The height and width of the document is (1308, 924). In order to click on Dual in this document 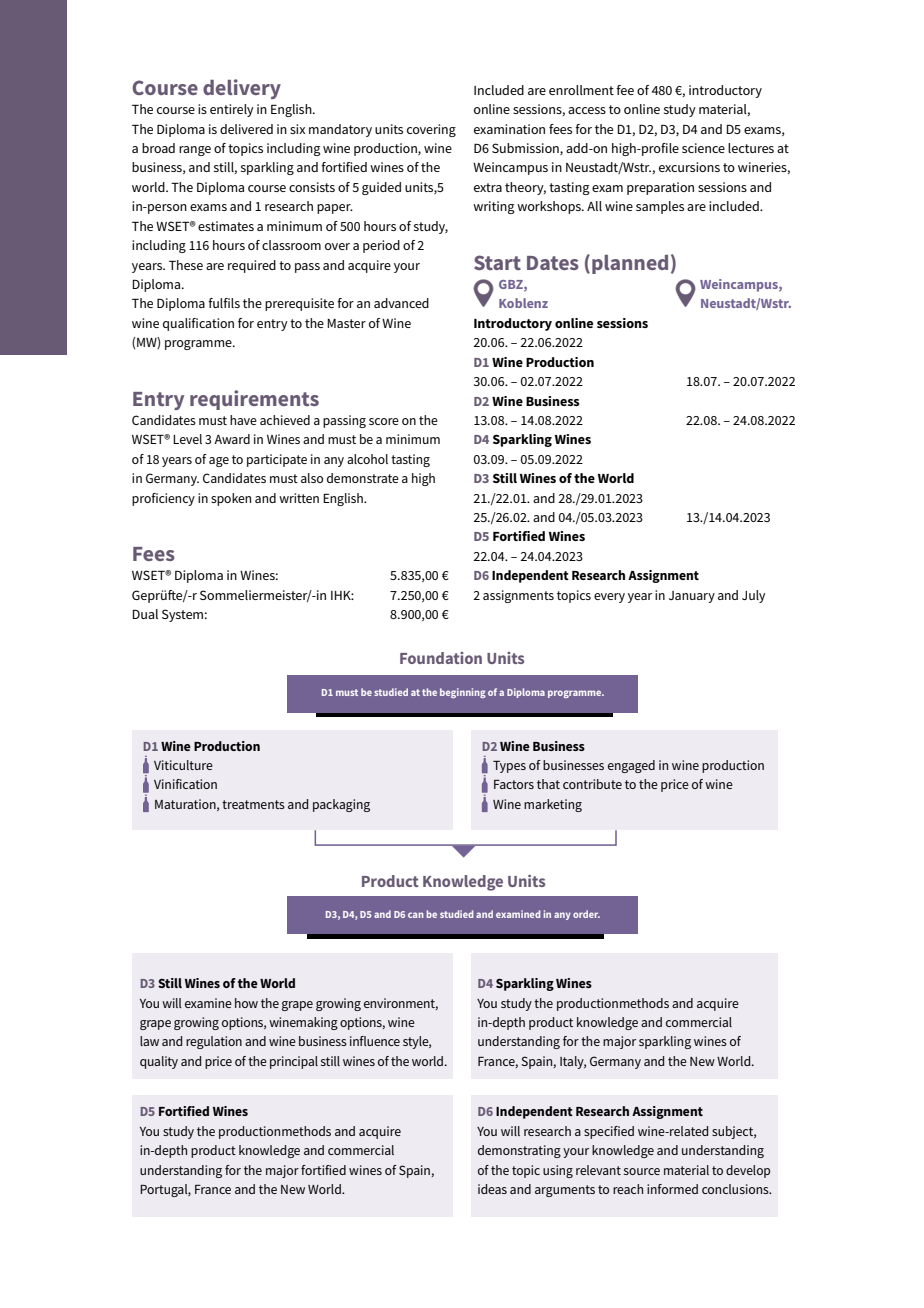, I will do `click(145, 614)`.
